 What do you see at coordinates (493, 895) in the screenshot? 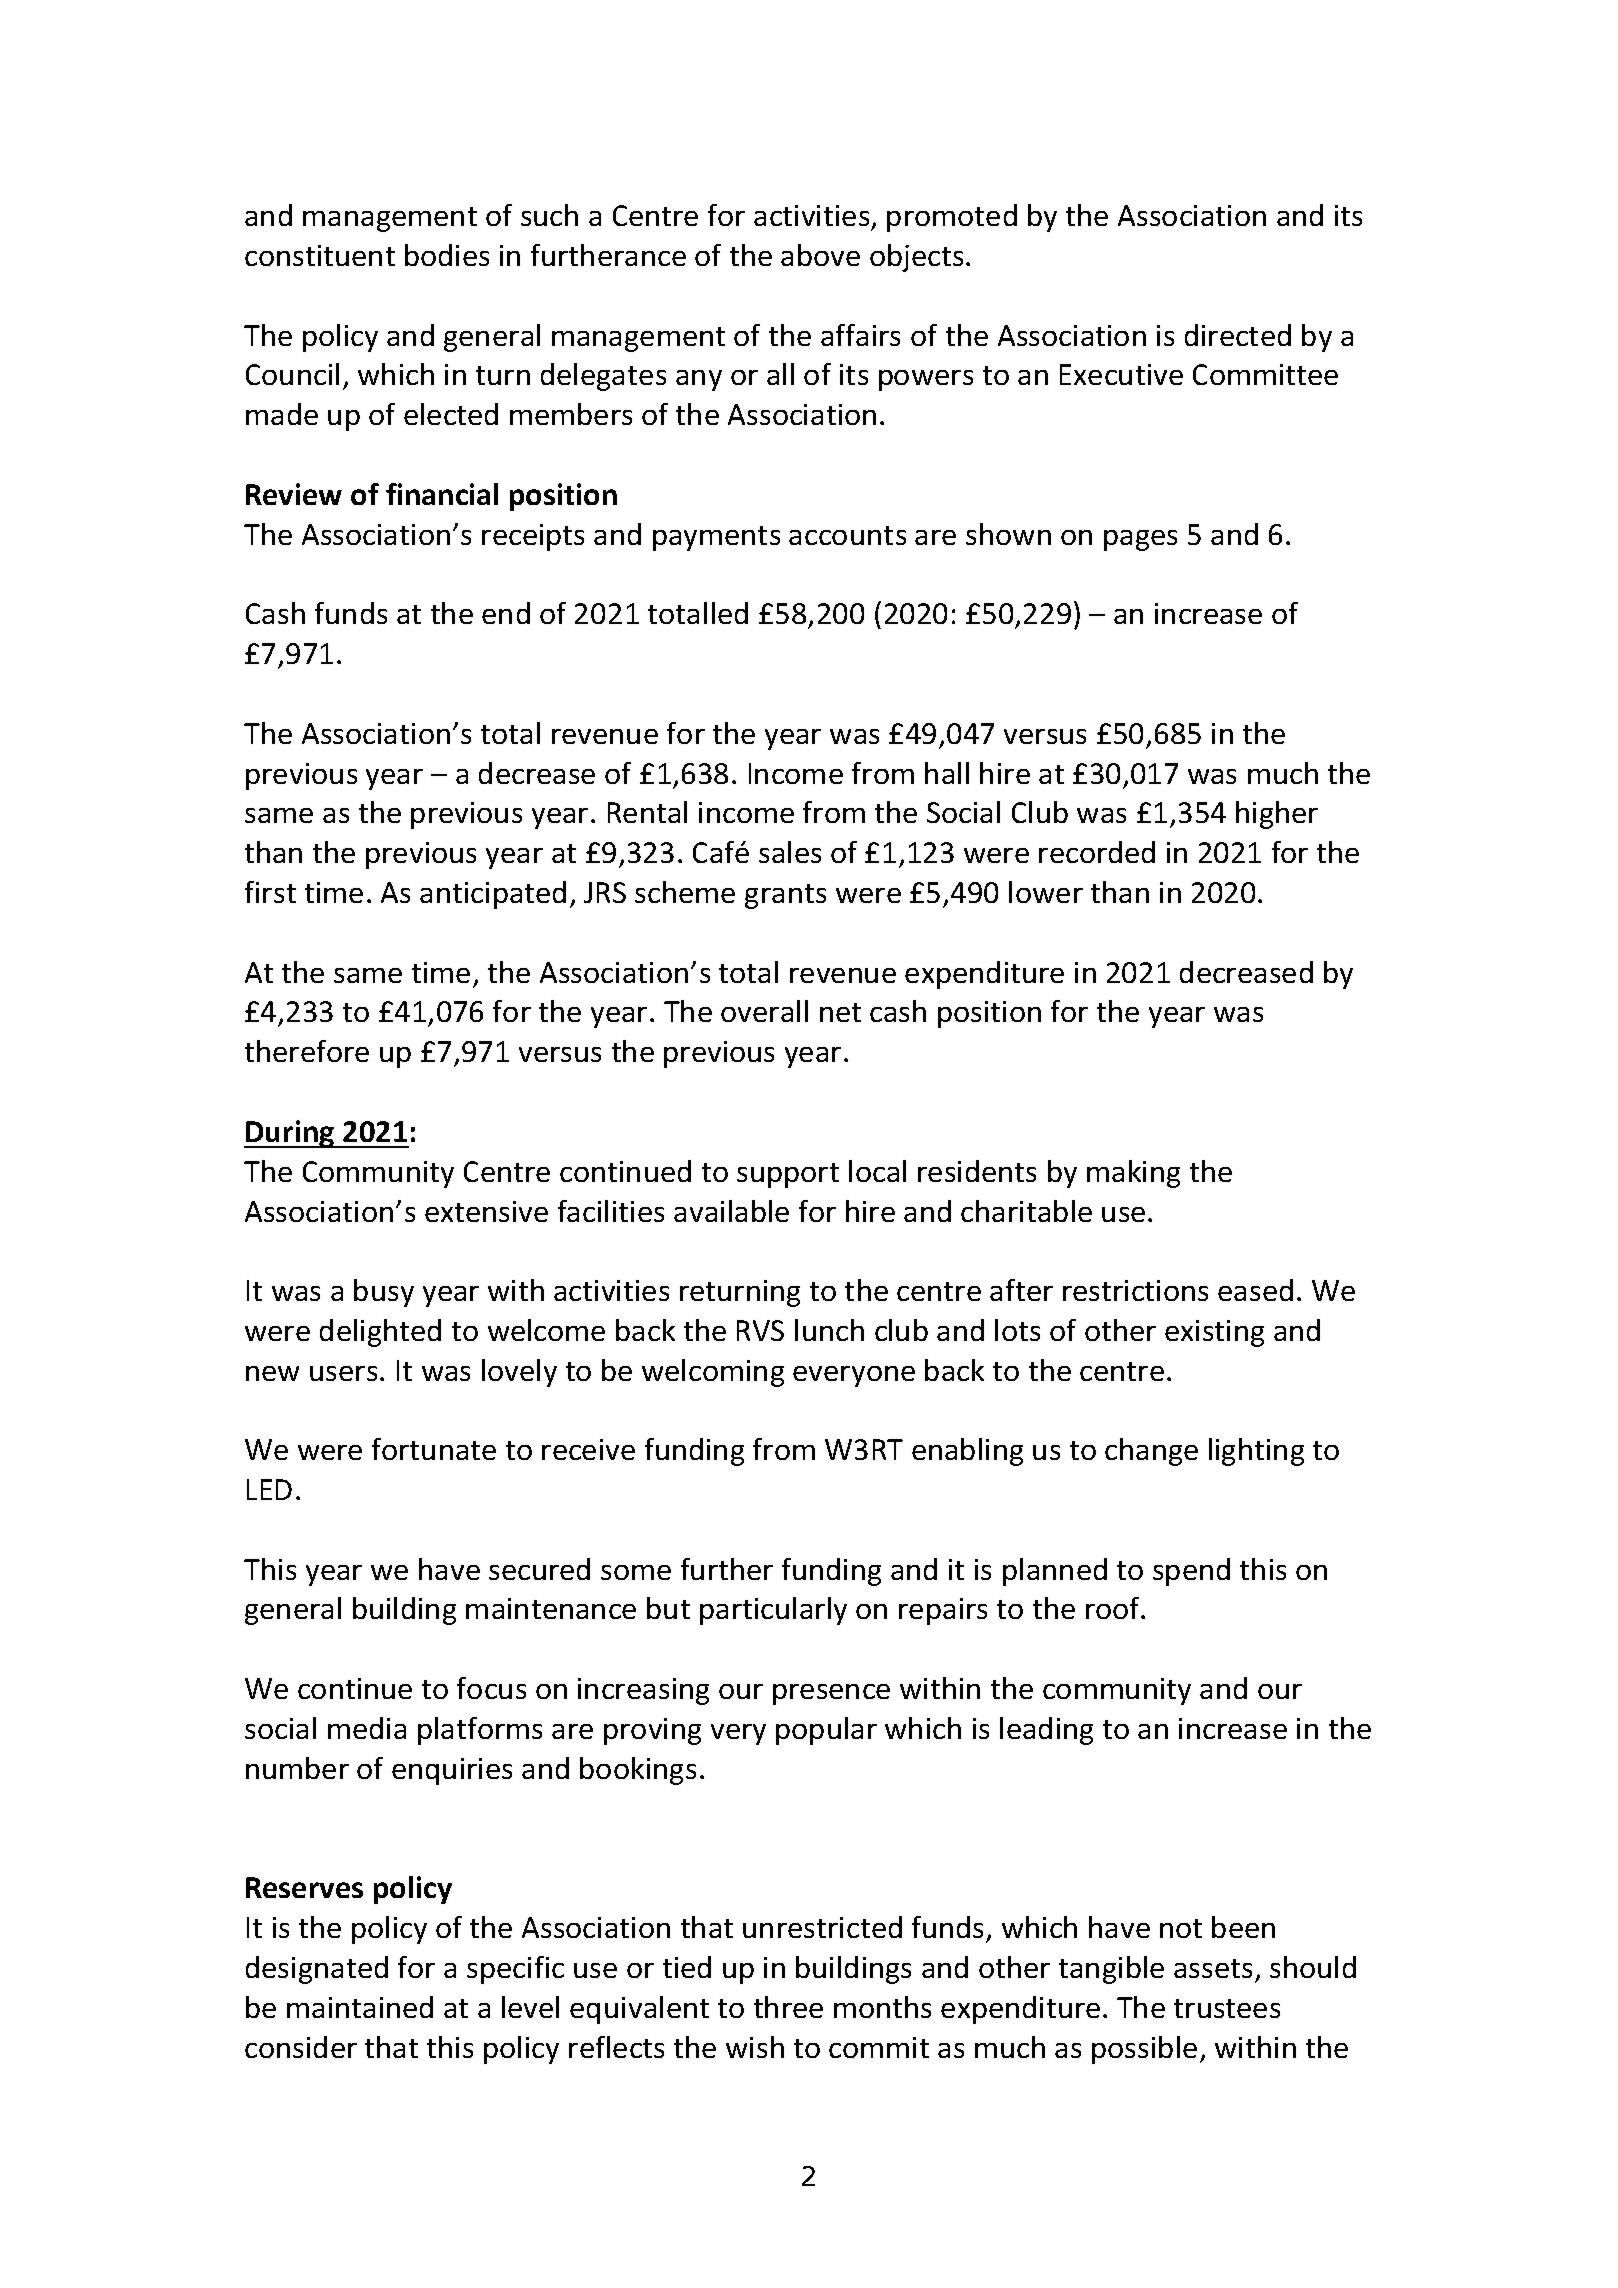
I see `anticipated` at bounding box center [493, 895].
